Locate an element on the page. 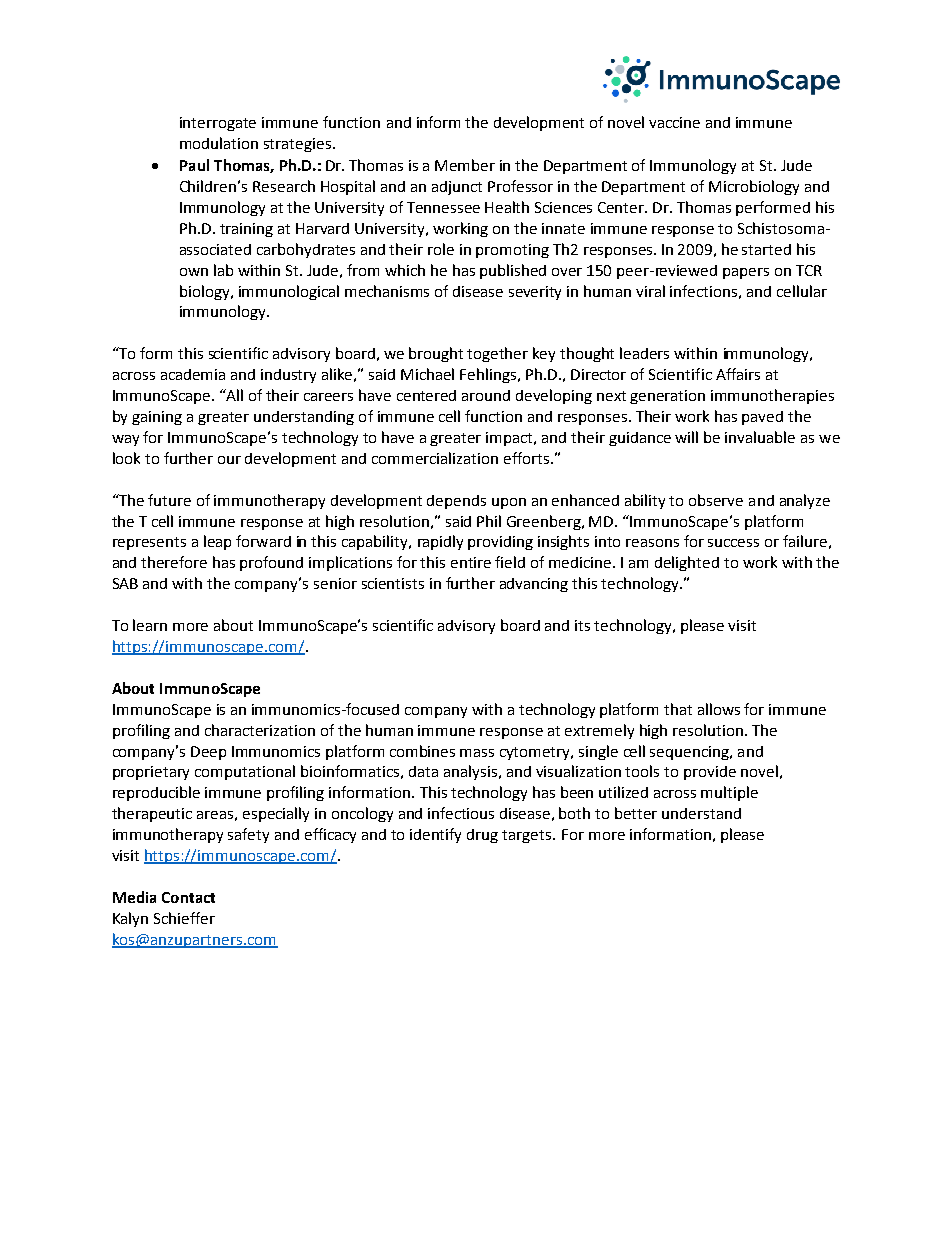 The height and width of the image is (1233, 952). commercialization is located at coordinates (435, 458).
